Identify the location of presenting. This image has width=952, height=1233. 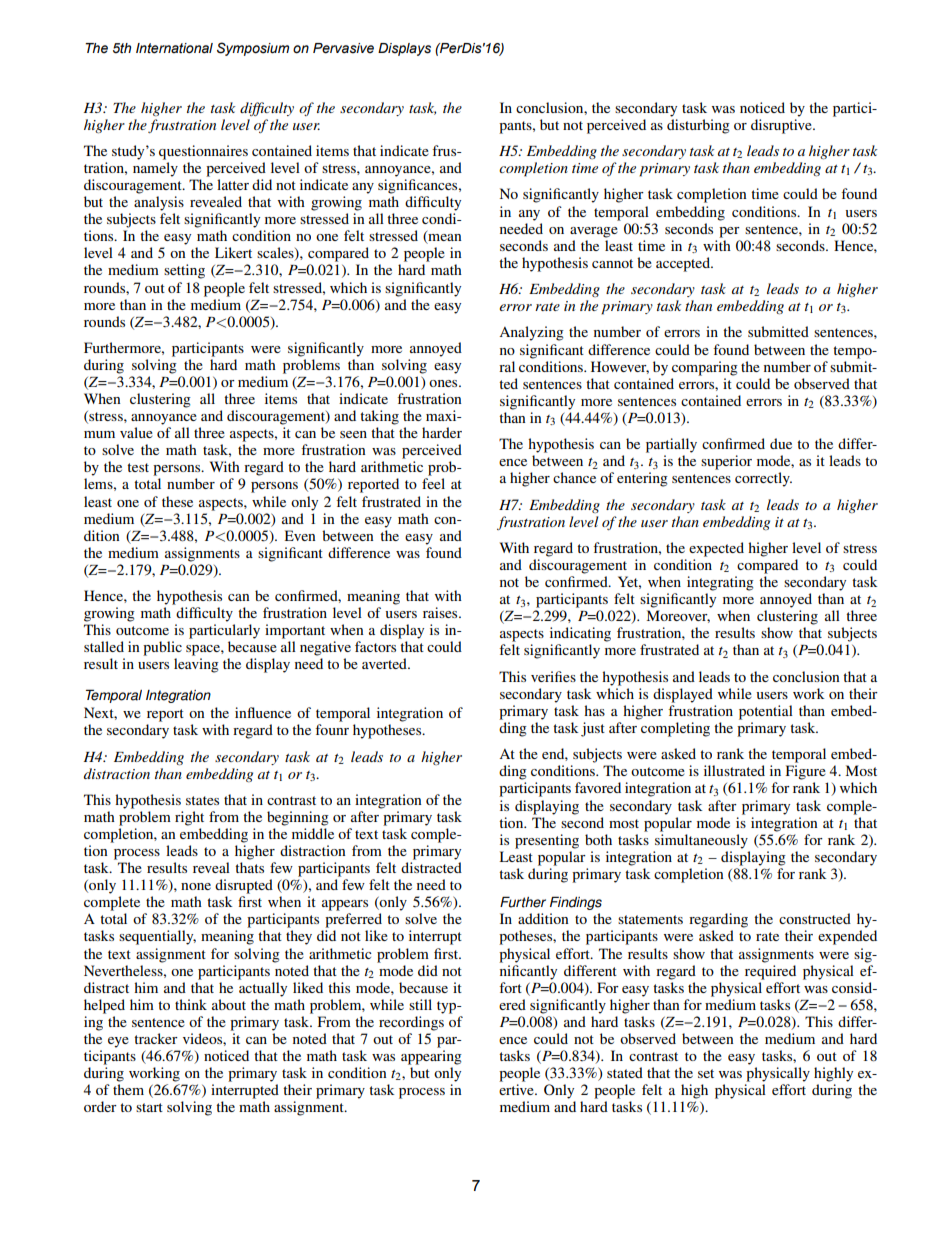
(547, 841).
